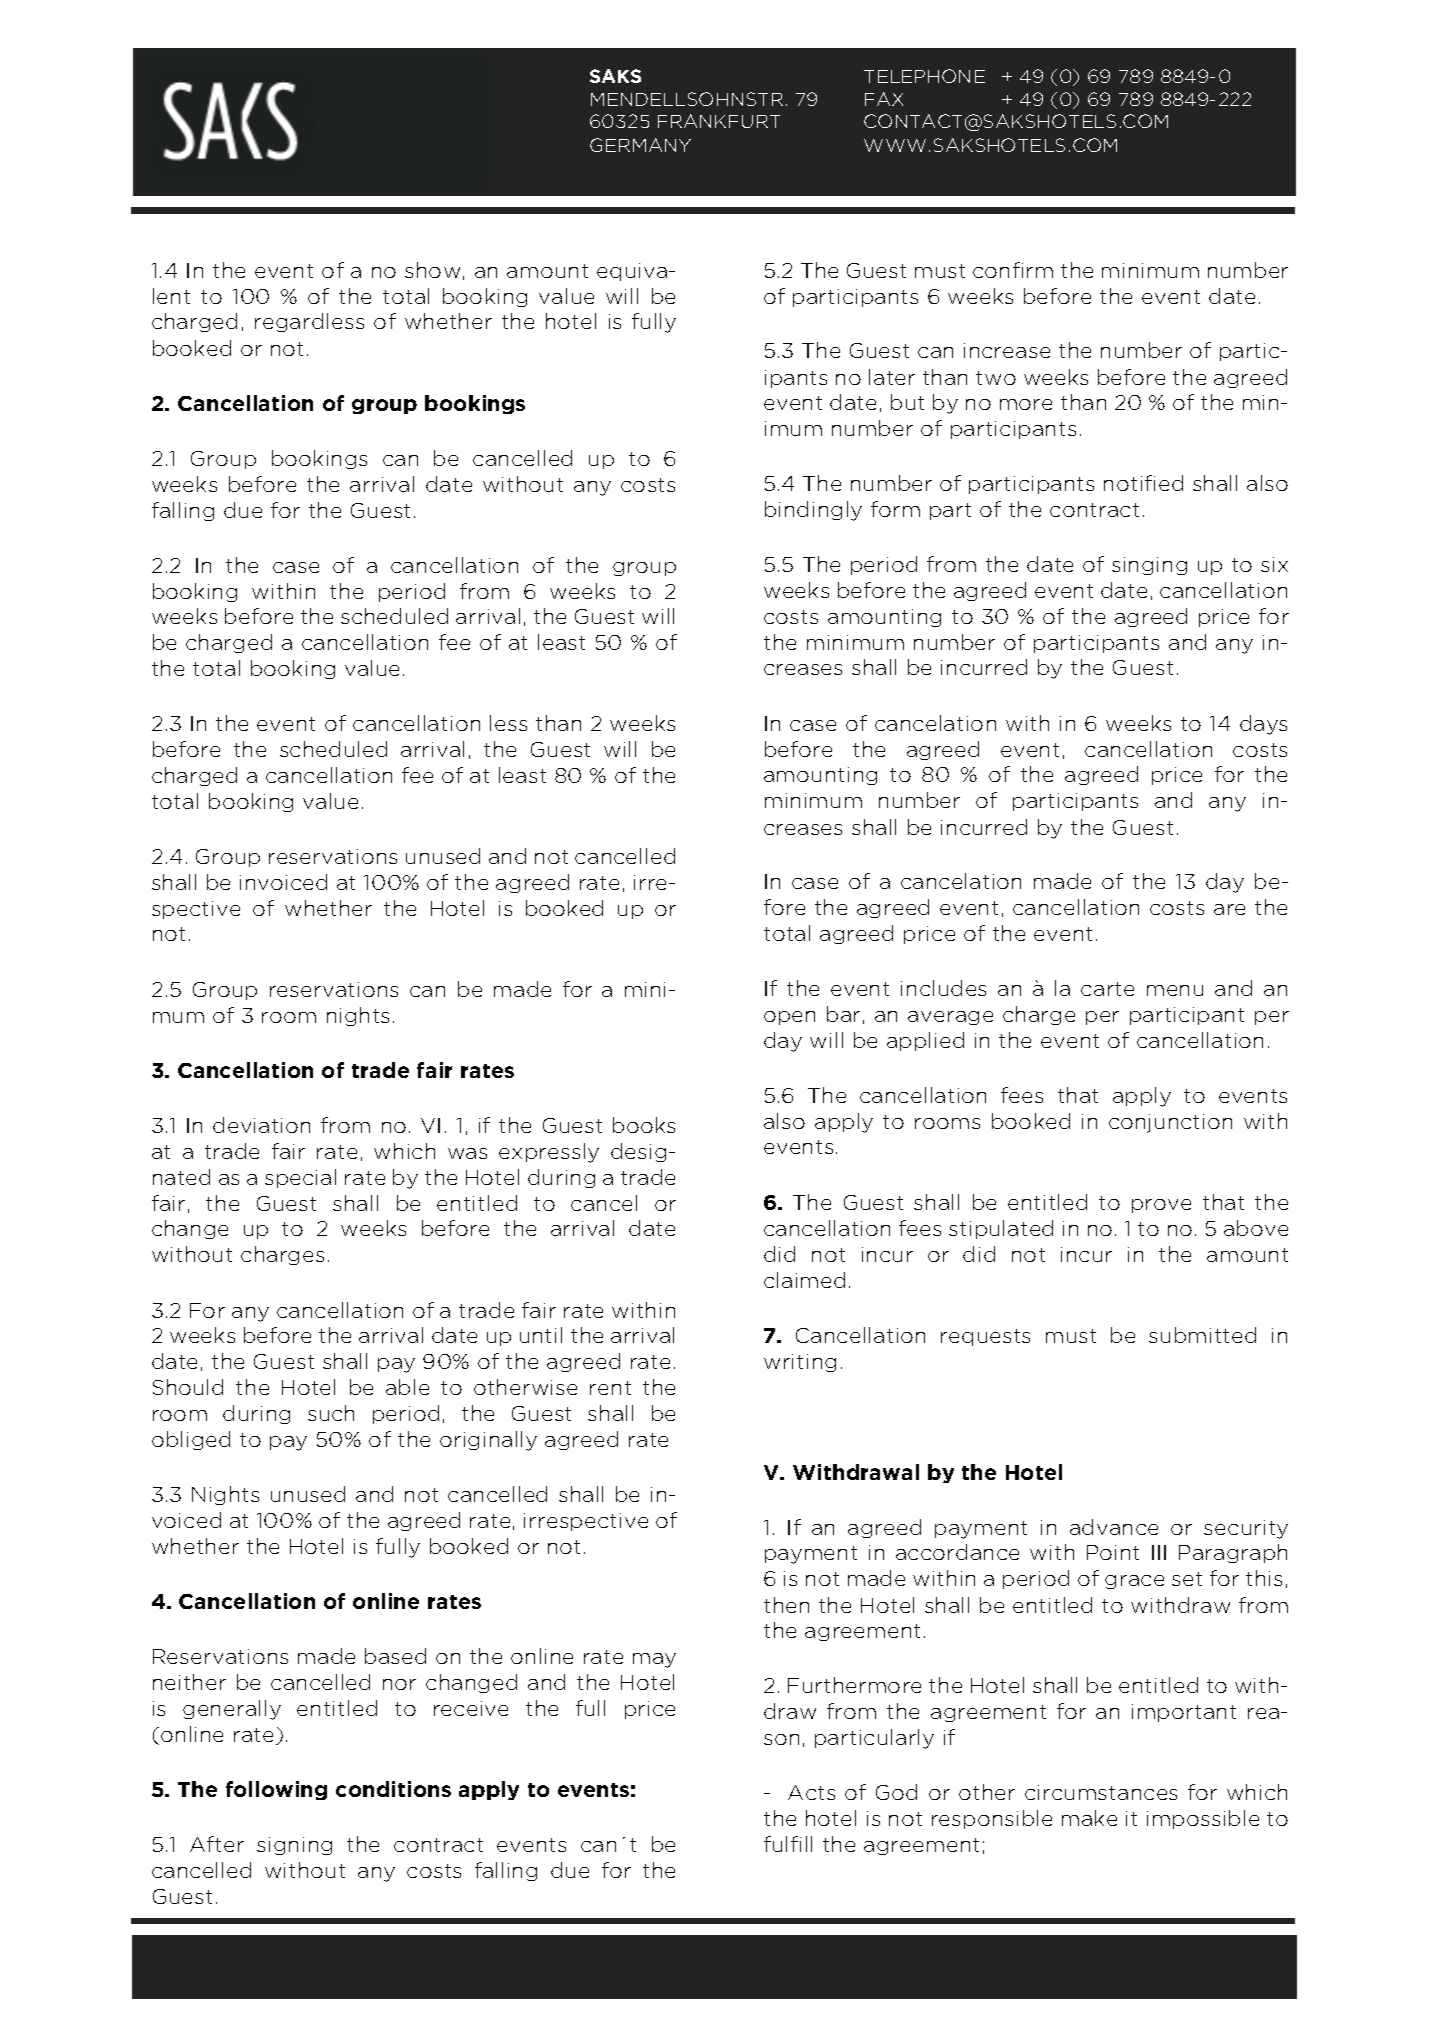 The image size is (1440, 2037). What do you see at coordinates (895, 509) in the screenshot?
I see `form` at bounding box center [895, 509].
